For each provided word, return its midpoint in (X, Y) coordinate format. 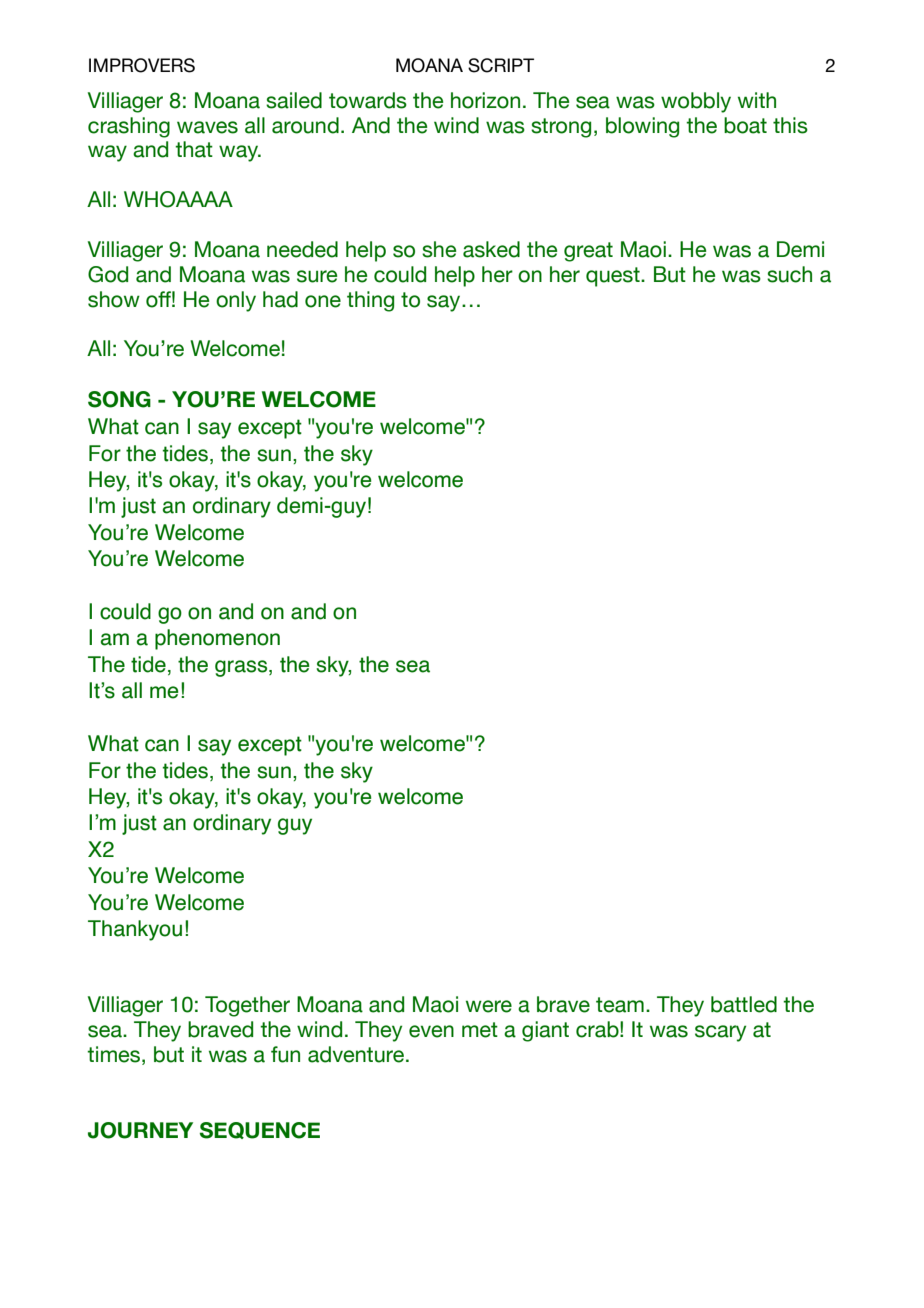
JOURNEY (140, 1130)
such (789, 274)
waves (207, 127)
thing (370, 301)
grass (242, 668)
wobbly (696, 102)
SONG (119, 399)
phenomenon (217, 639)
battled (744, 1004)
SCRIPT (501, 65)
